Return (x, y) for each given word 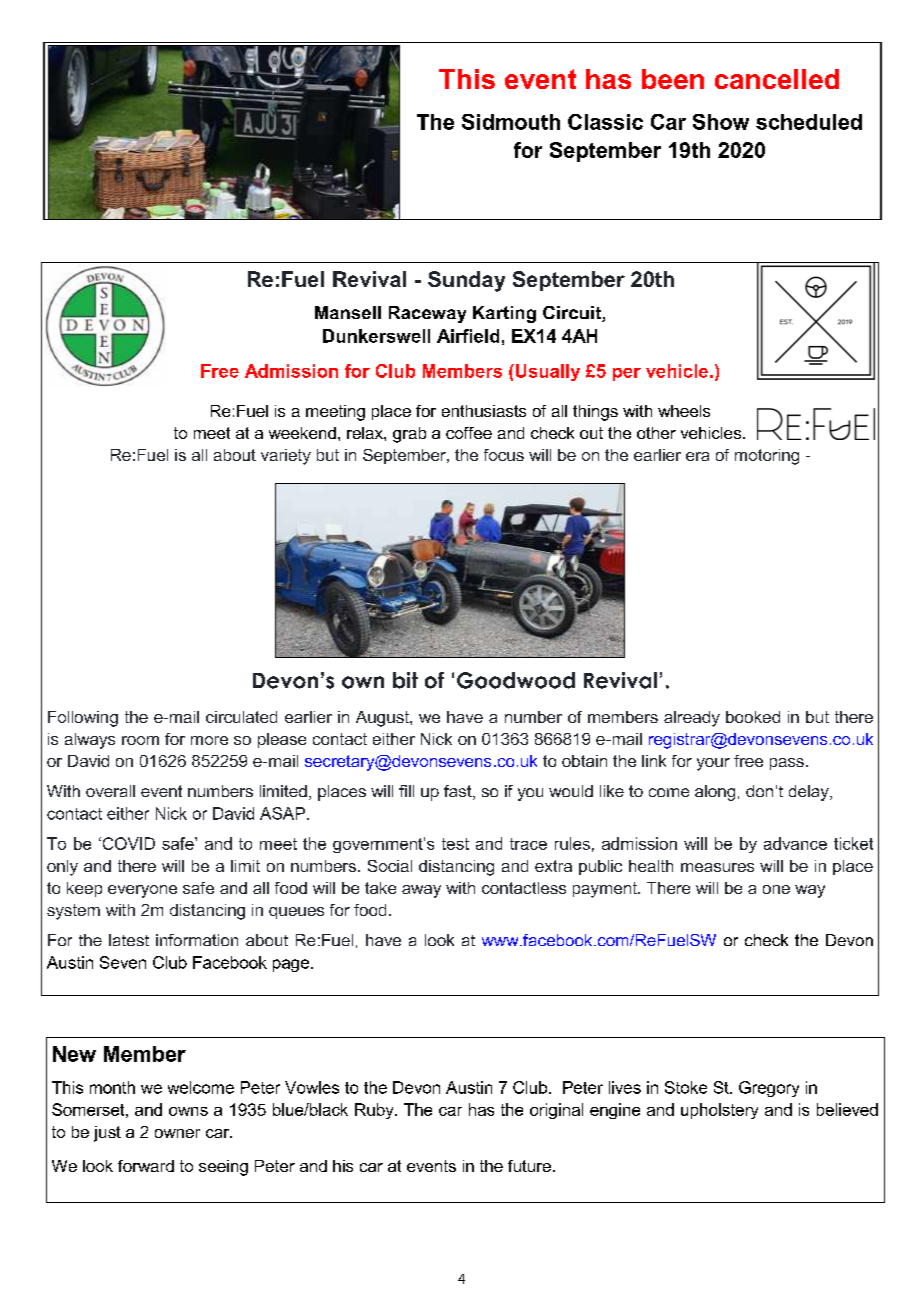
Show (721, 122)
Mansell (348, 312)
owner (177, 1133)
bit (405, 680)
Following (83, 719)
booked (753, 717)
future (529, 1166)
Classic (605, 122)
